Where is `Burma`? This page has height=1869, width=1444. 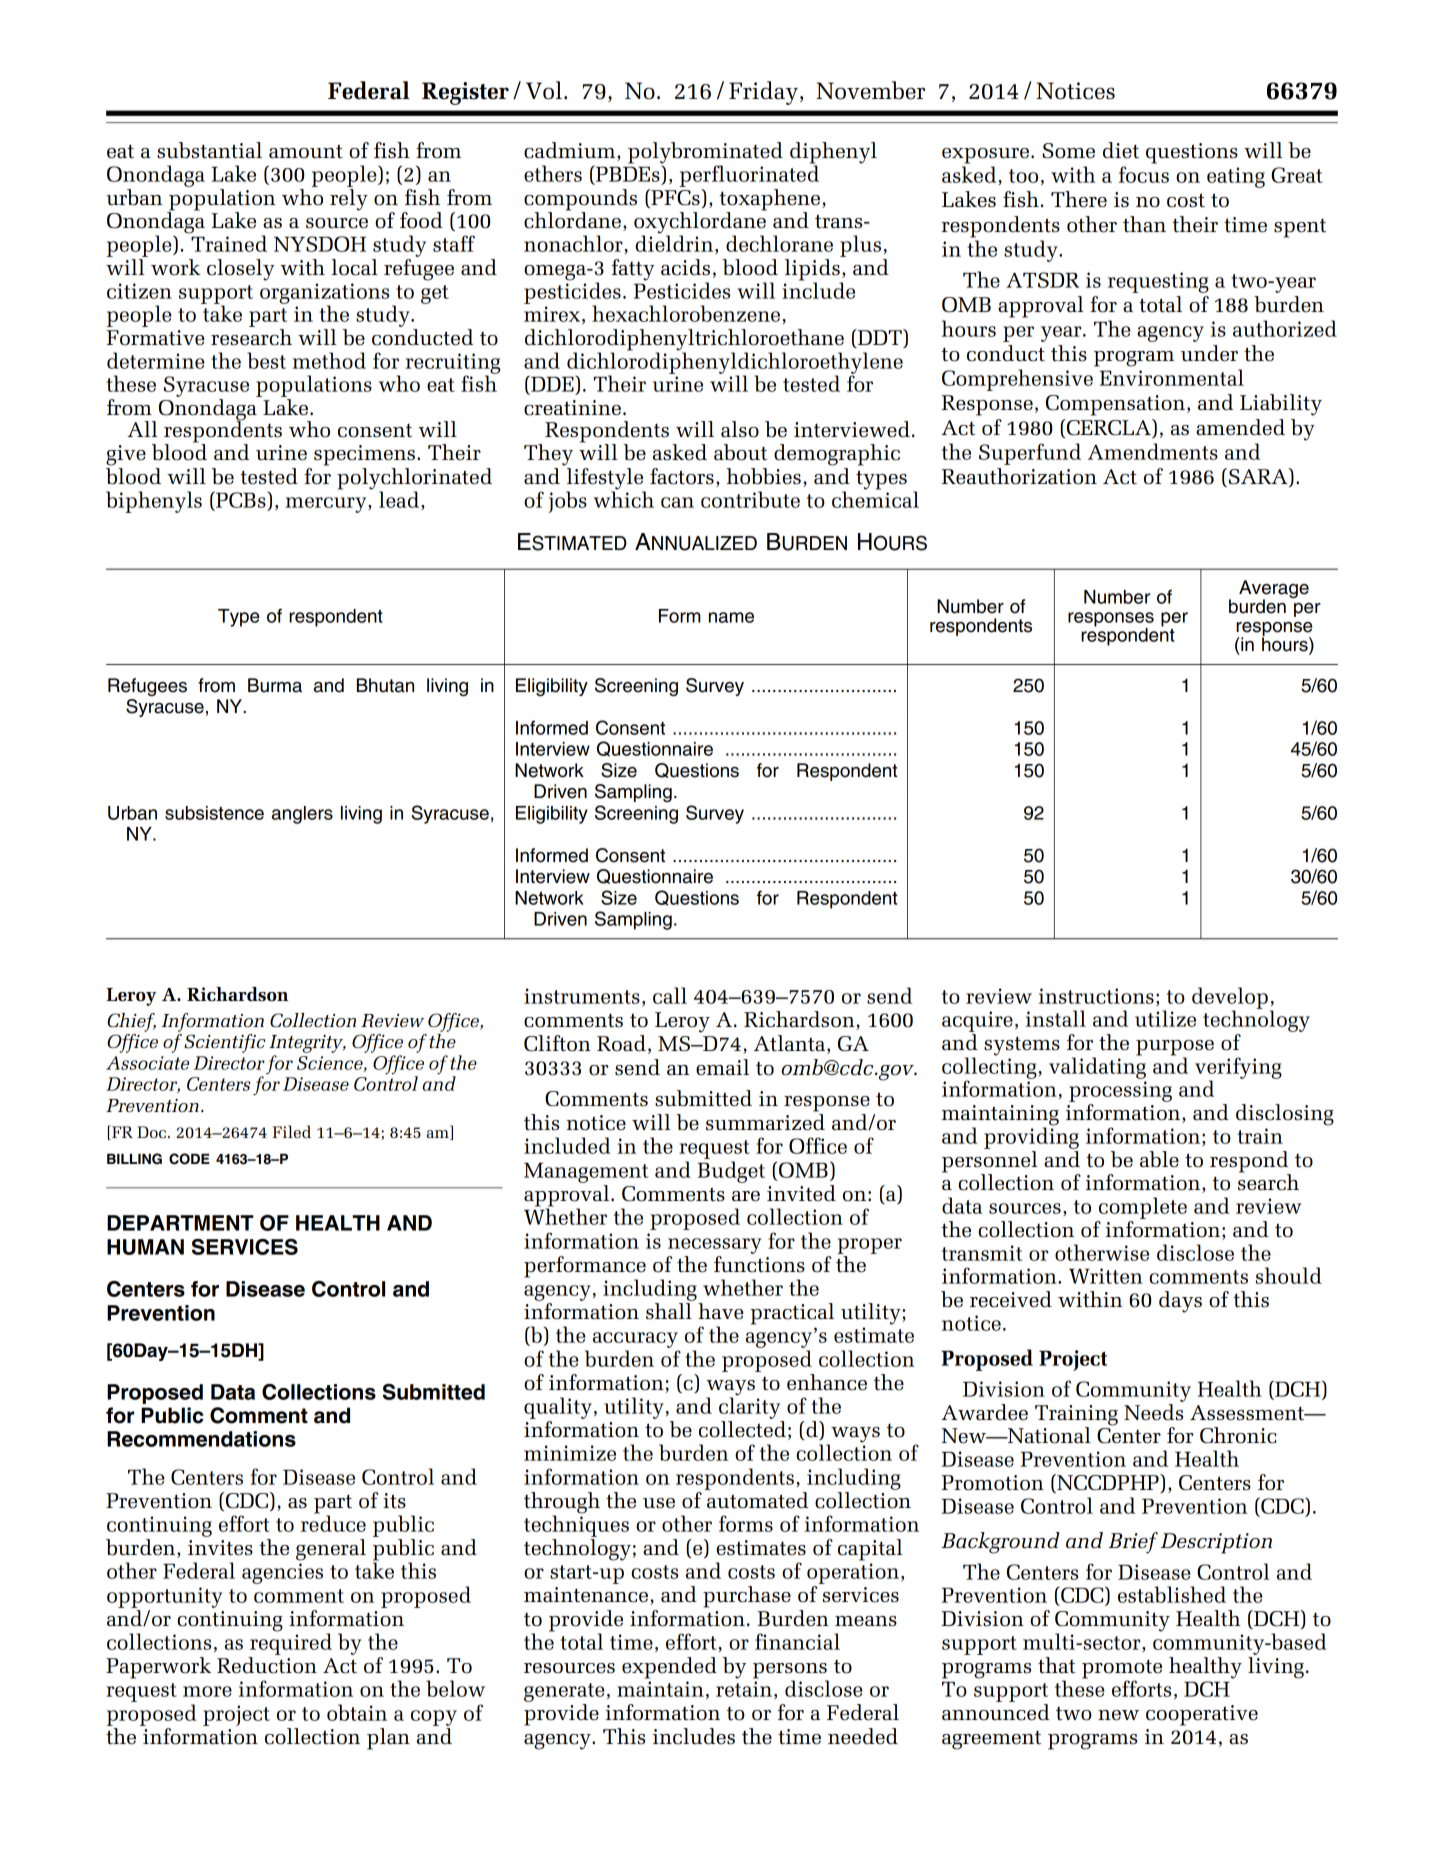 Burma is located at coordinates (275, 685).
